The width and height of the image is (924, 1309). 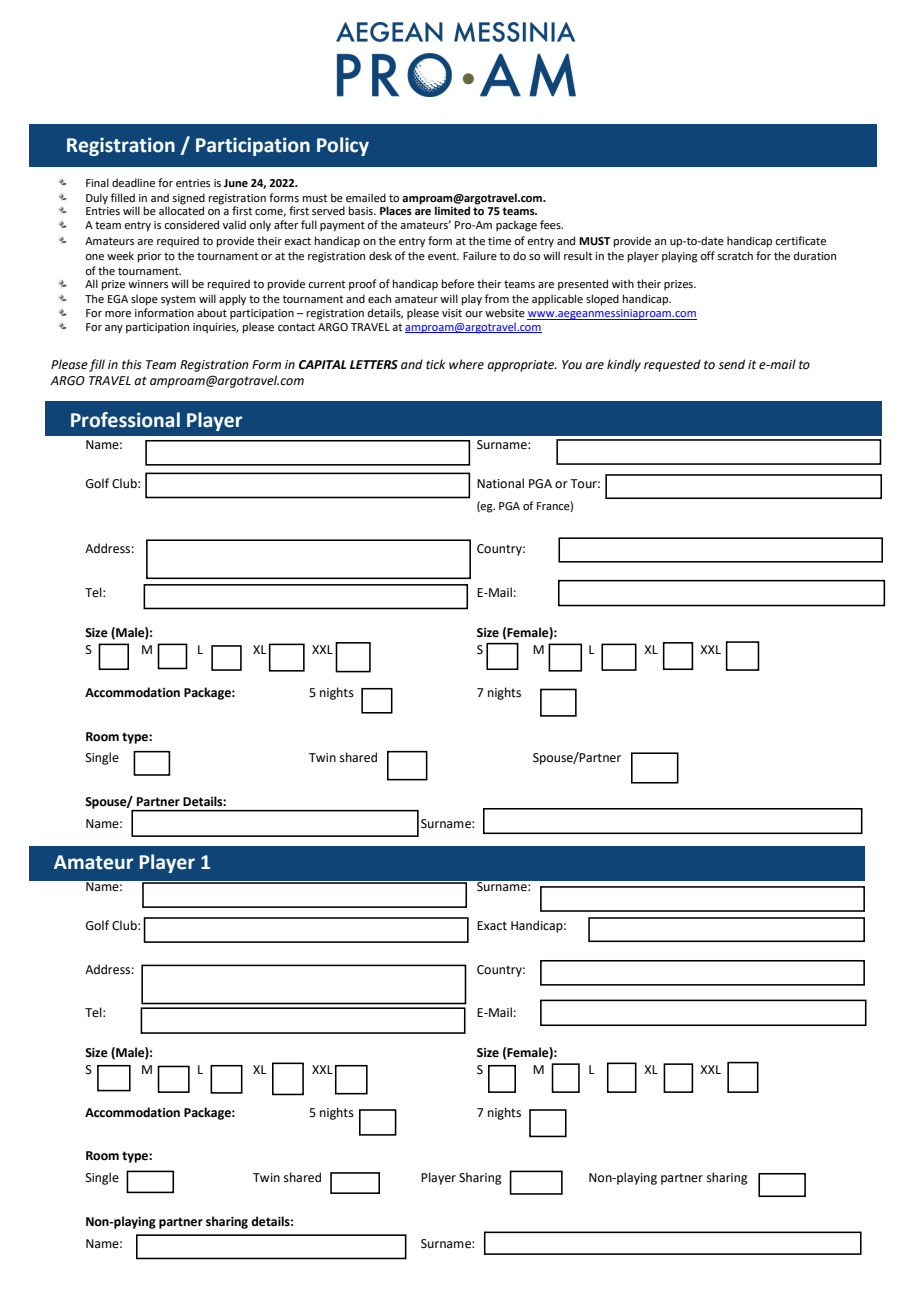 What do you see at coordinates (133, 182) in the image?
I see `deadline` at bounding box center [133, 182].
